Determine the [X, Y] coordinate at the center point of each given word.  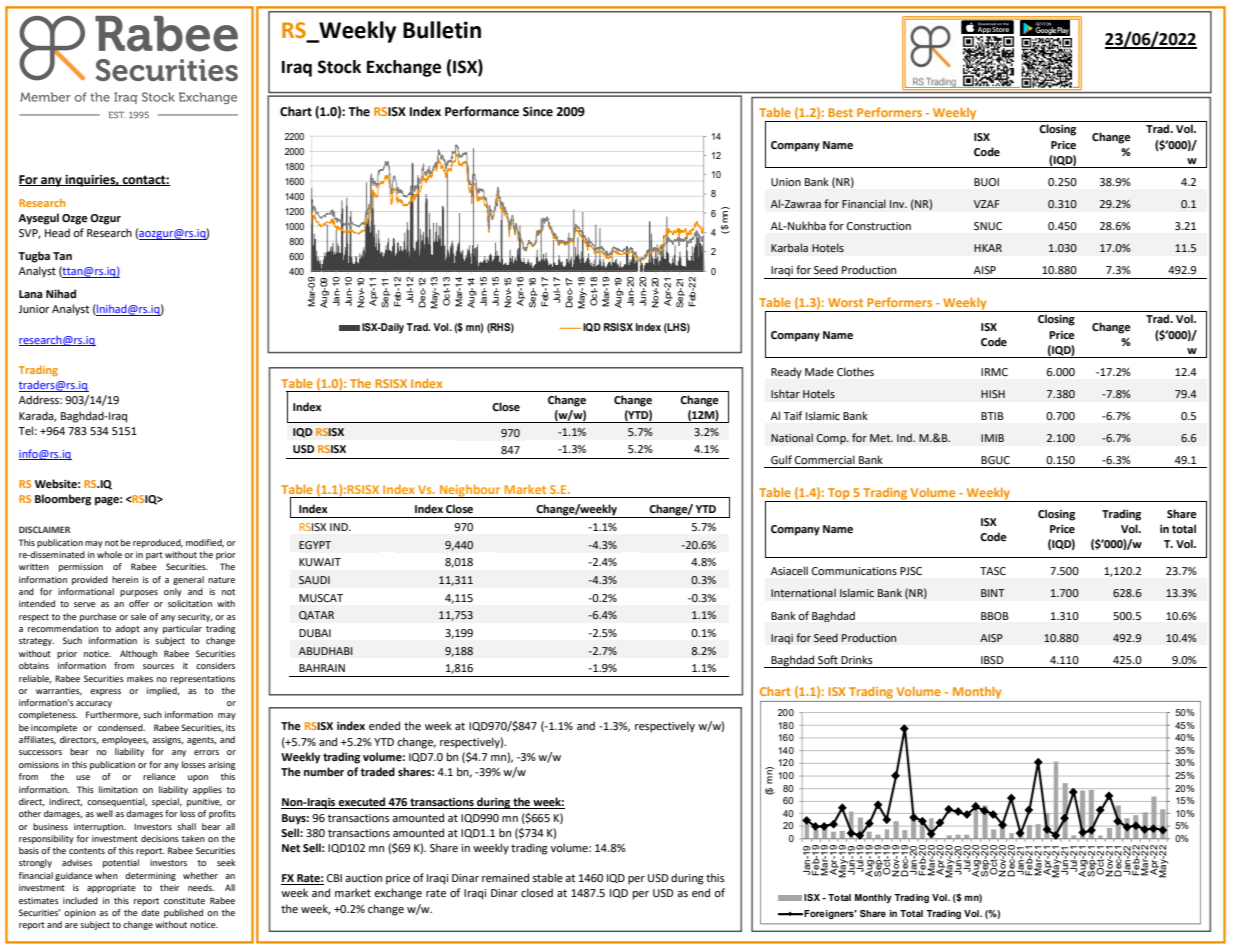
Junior [34, 309]
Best [840, 112]
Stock [339, 67]
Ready [786, 373]
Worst [845, 302]
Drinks [856, 659]
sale [139, 616]
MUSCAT [321, 598]
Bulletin [442, 30]
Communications [854, 571]
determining [150, 876]
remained [505, 878]
